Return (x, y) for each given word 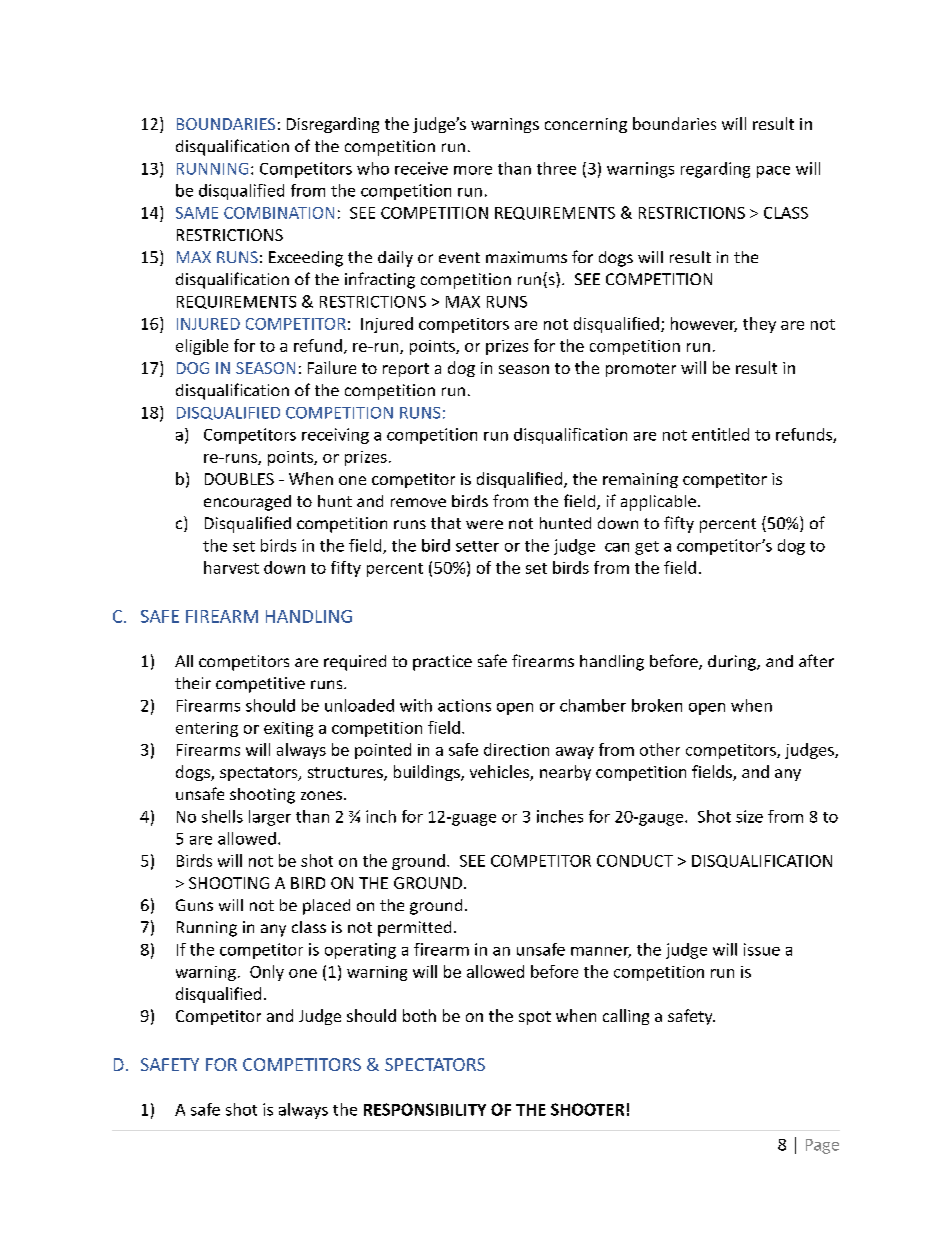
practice (442, 663)
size (749, 816)
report (406, 370)
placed (326, 907)
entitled (720, 434)
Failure (332, 367)
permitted (414, 929)
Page (822, 1146)
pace (773, 172)
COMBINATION (279, 213)
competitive (260, 685)
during (733, 663)
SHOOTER (587, 1109)
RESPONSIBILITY (425, 1109)
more (473, 170)
